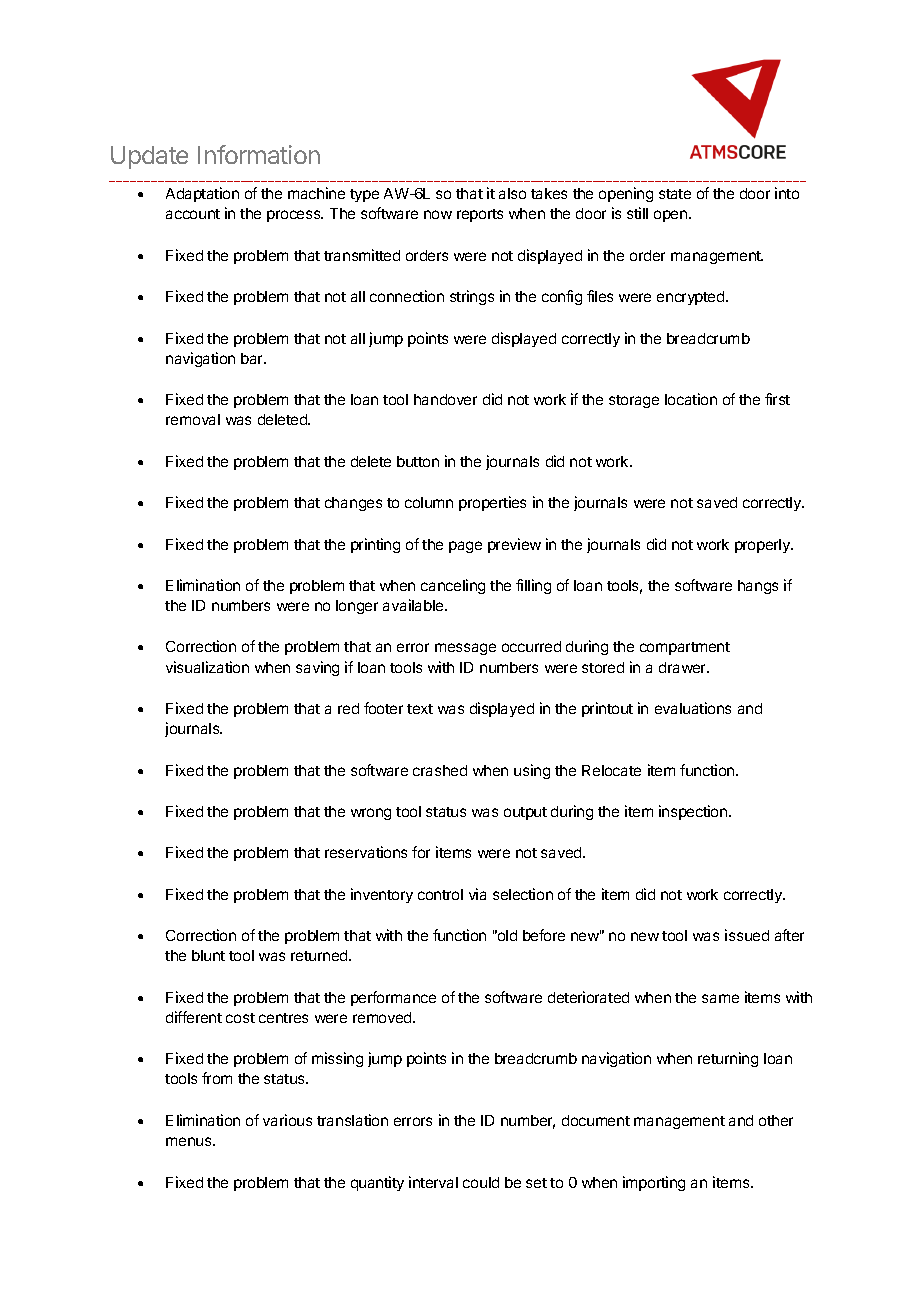 The height and width of the screenshot is (1308, 924). I want to click on reports, so click(480, 215).
